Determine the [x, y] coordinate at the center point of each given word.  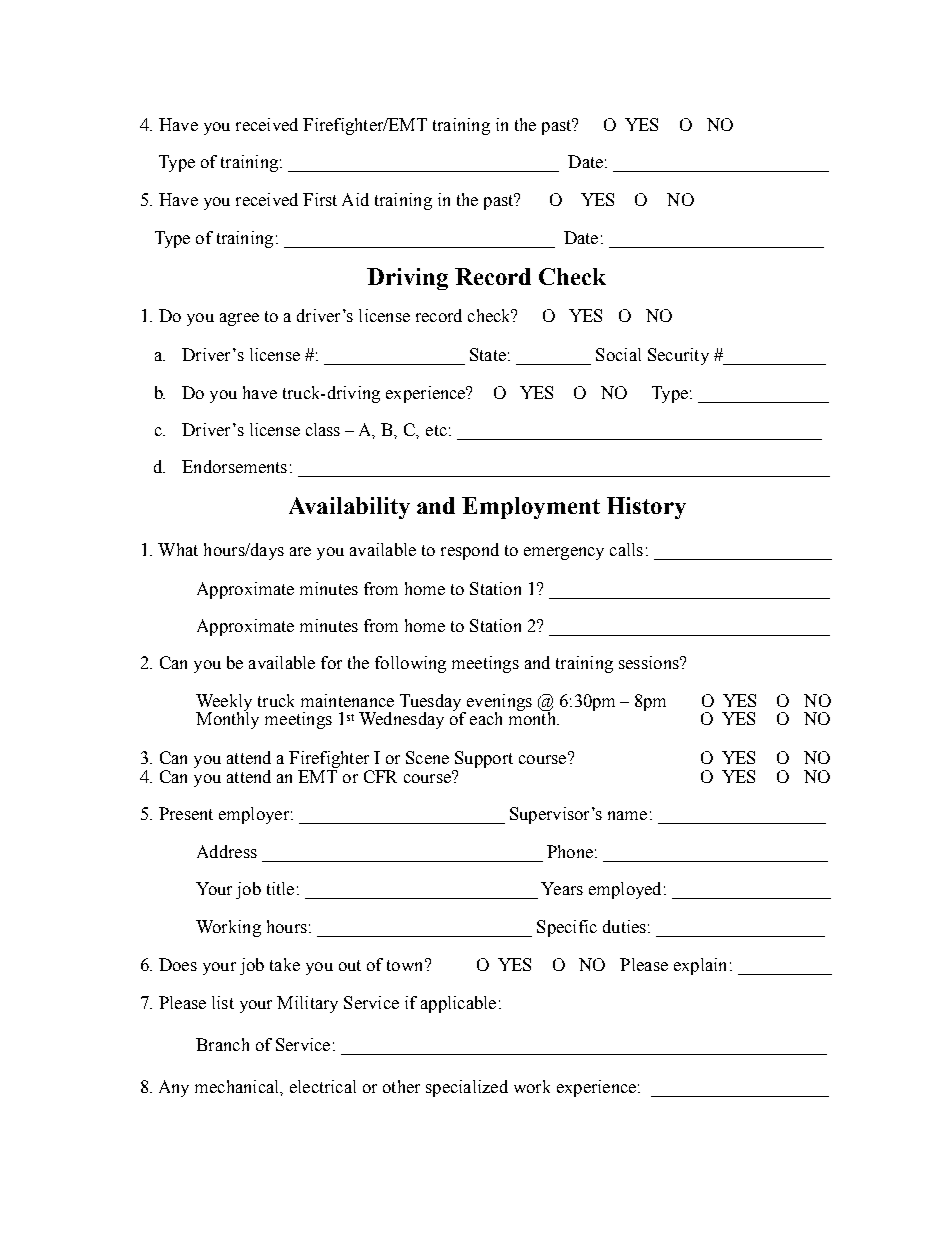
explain [700, 966]
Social [618, 354]
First [320, 199]
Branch [222, 1044]
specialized [467, 1088]
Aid [355, 199]
